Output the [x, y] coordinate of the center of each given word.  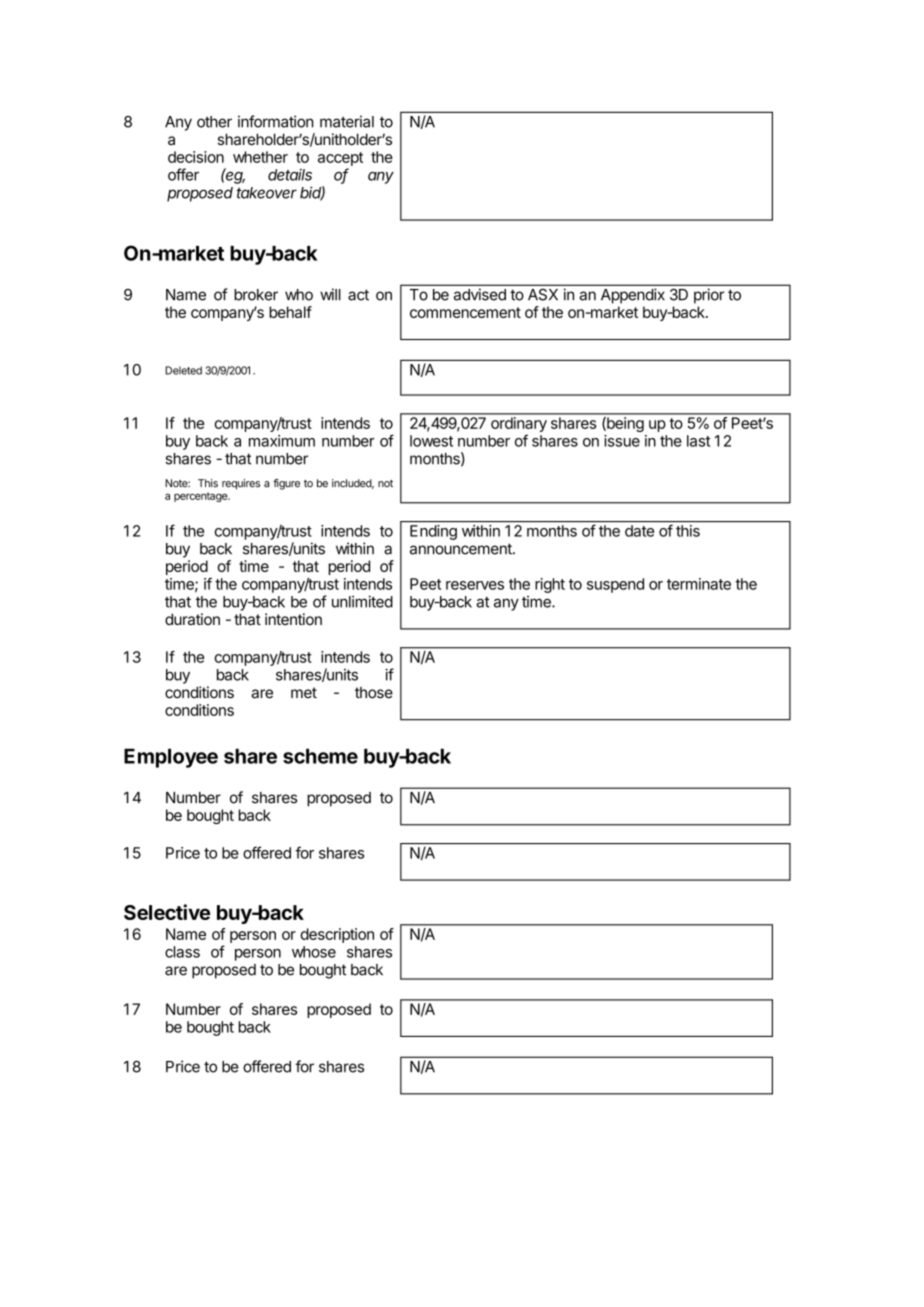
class [182, 952]
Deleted [183, 370]
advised [480, 294]
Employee [171, 758]
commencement [465, 312]
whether [260, 157]
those [374, 693]
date [639, 531]
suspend [615, 585]
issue [622, 441]
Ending [433, 532]
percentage [202, 497]
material [347, 121]
